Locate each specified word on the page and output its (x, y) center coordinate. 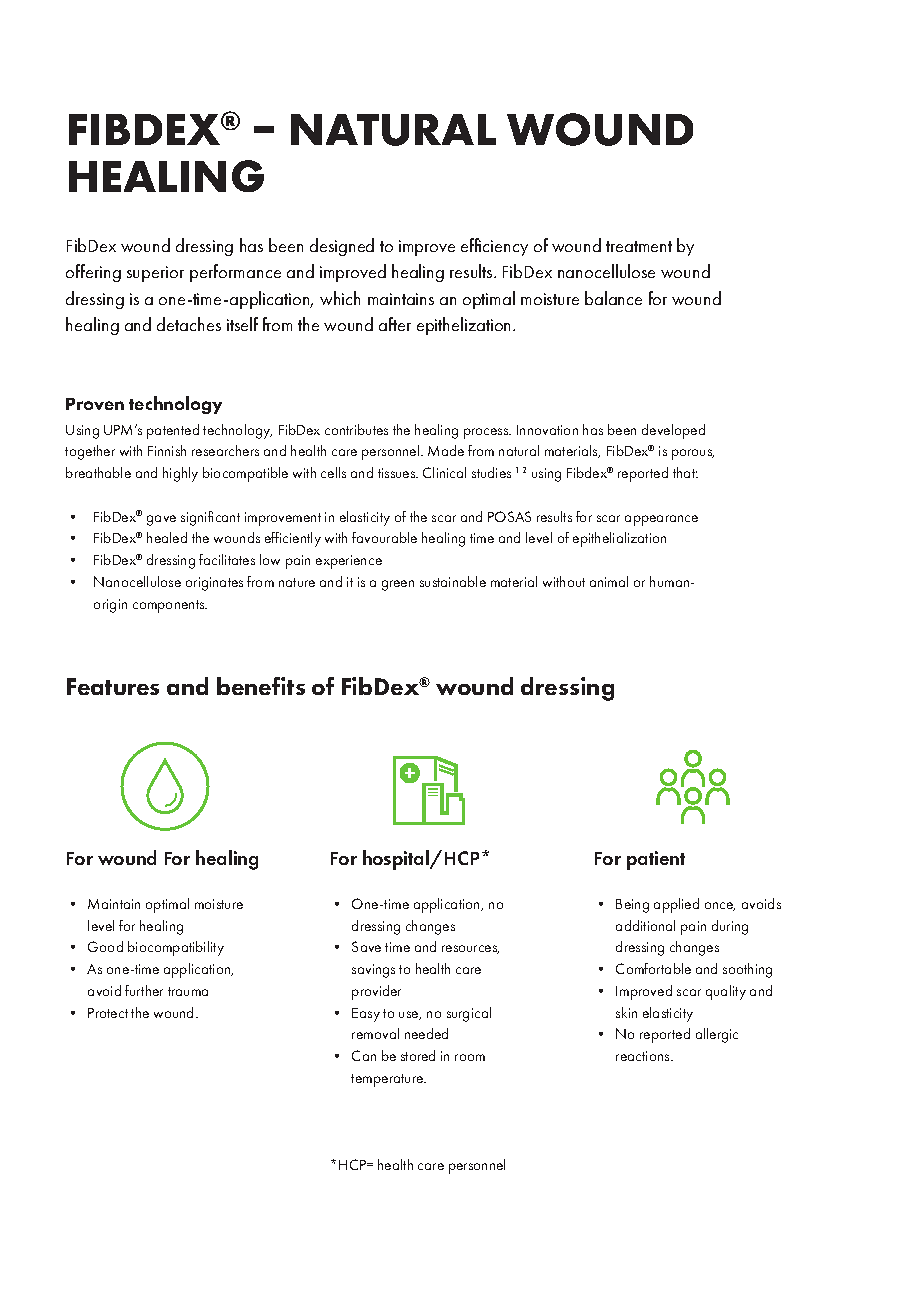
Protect (108, 1013)
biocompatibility (176, 948)
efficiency (494, 247)
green (398, 585)
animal (609, 581)
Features (113, 686)
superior (155, 274)
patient (656, 860)
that (685, 472)
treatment (639, 246)
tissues (398, 473)
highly (180, 474)
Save (366, 946)
